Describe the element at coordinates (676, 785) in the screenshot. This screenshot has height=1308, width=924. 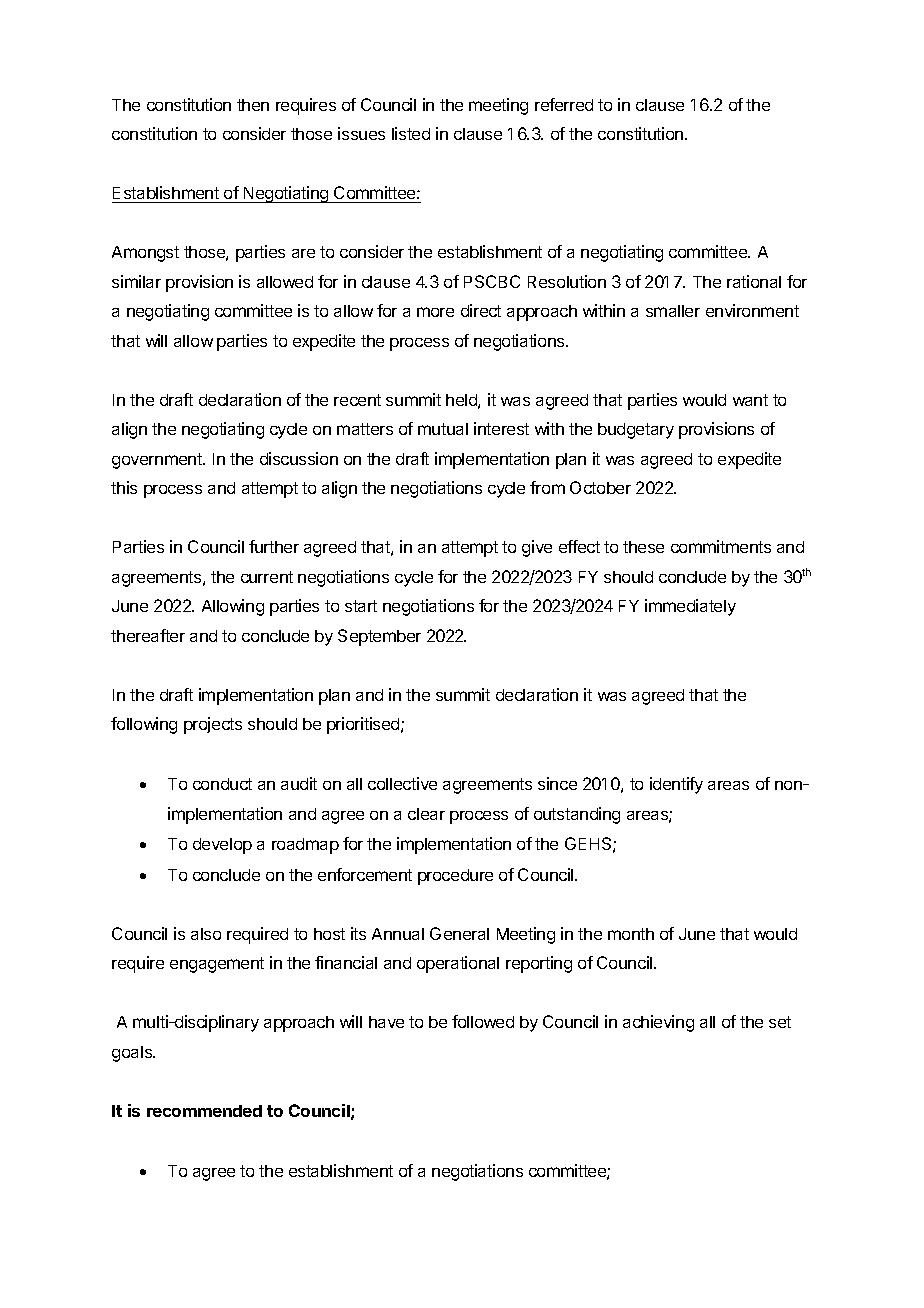
I see `identify` at that location.
